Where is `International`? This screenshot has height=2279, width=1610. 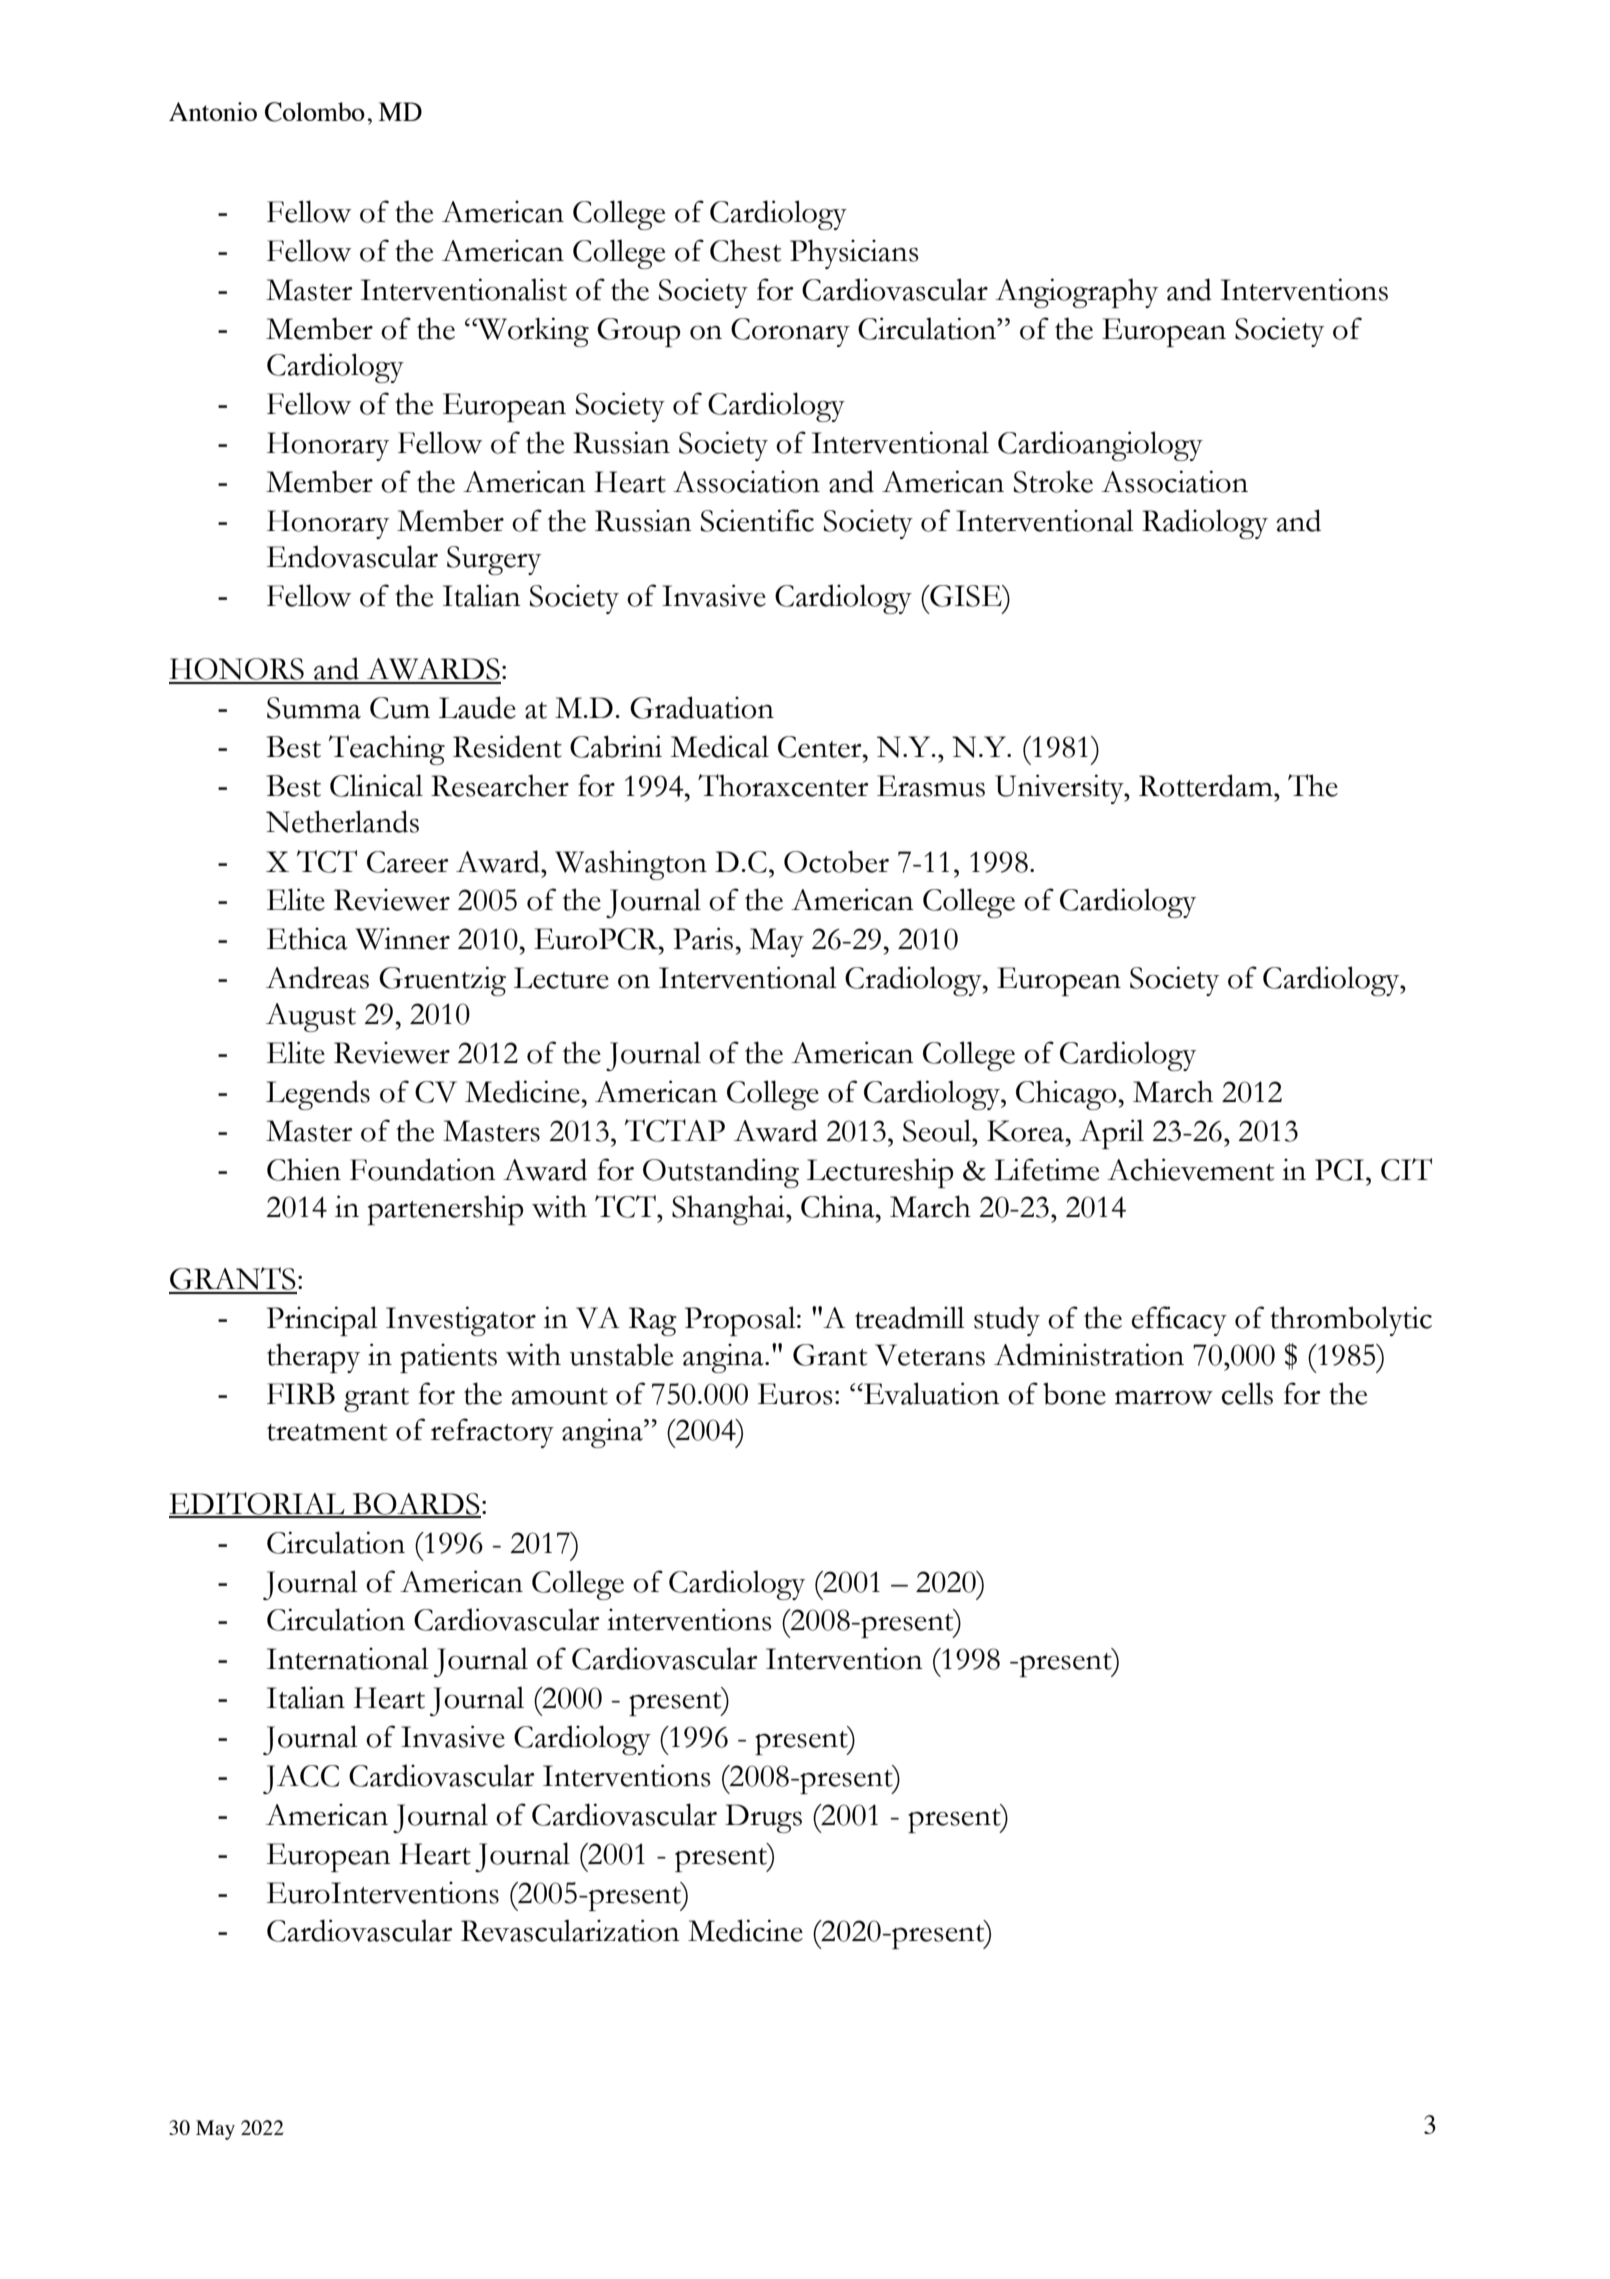
International is located at coordinates (348, 1658).
